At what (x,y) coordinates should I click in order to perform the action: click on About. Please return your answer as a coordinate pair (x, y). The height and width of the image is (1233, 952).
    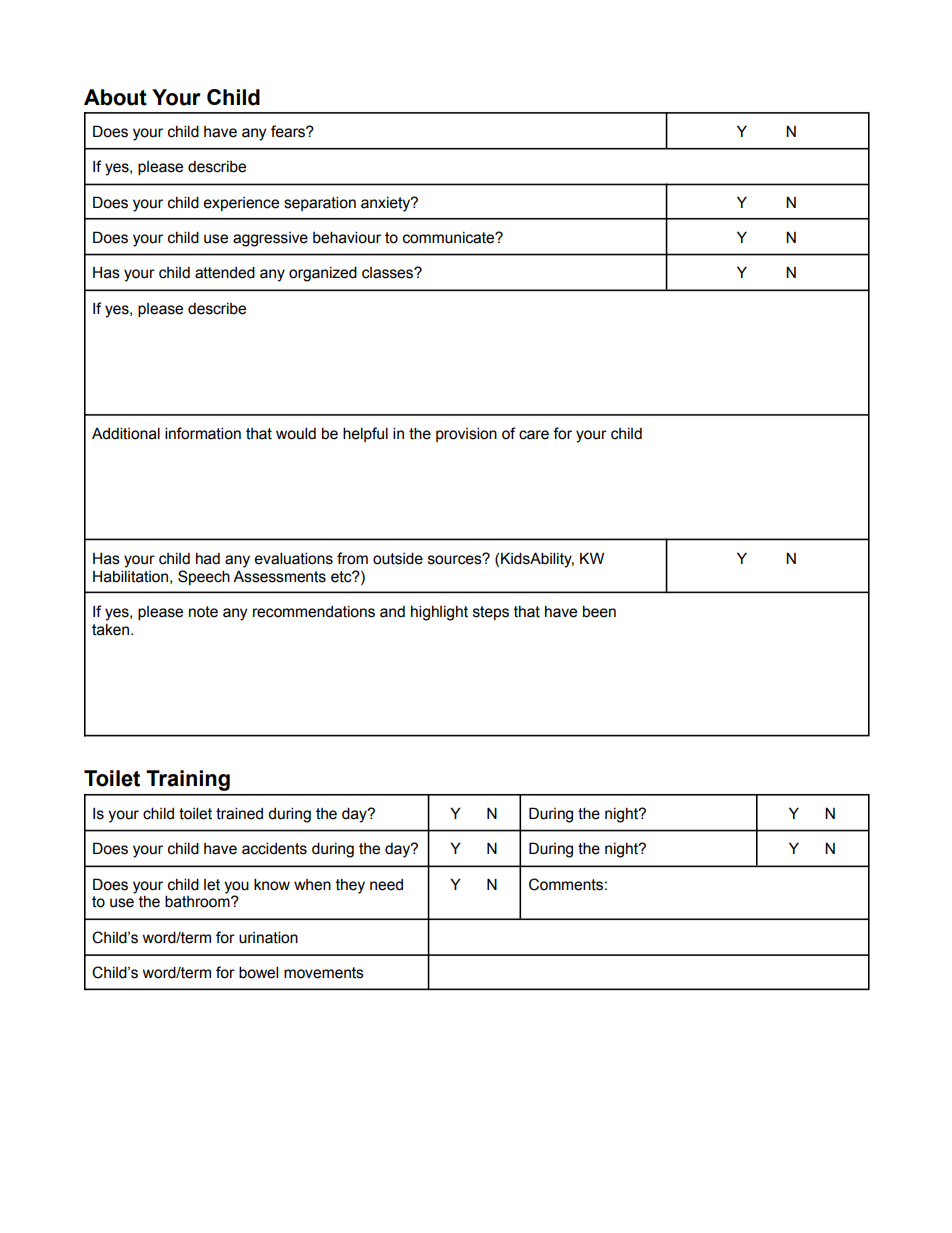
    Looking at the image, I should click on (115, 97).
